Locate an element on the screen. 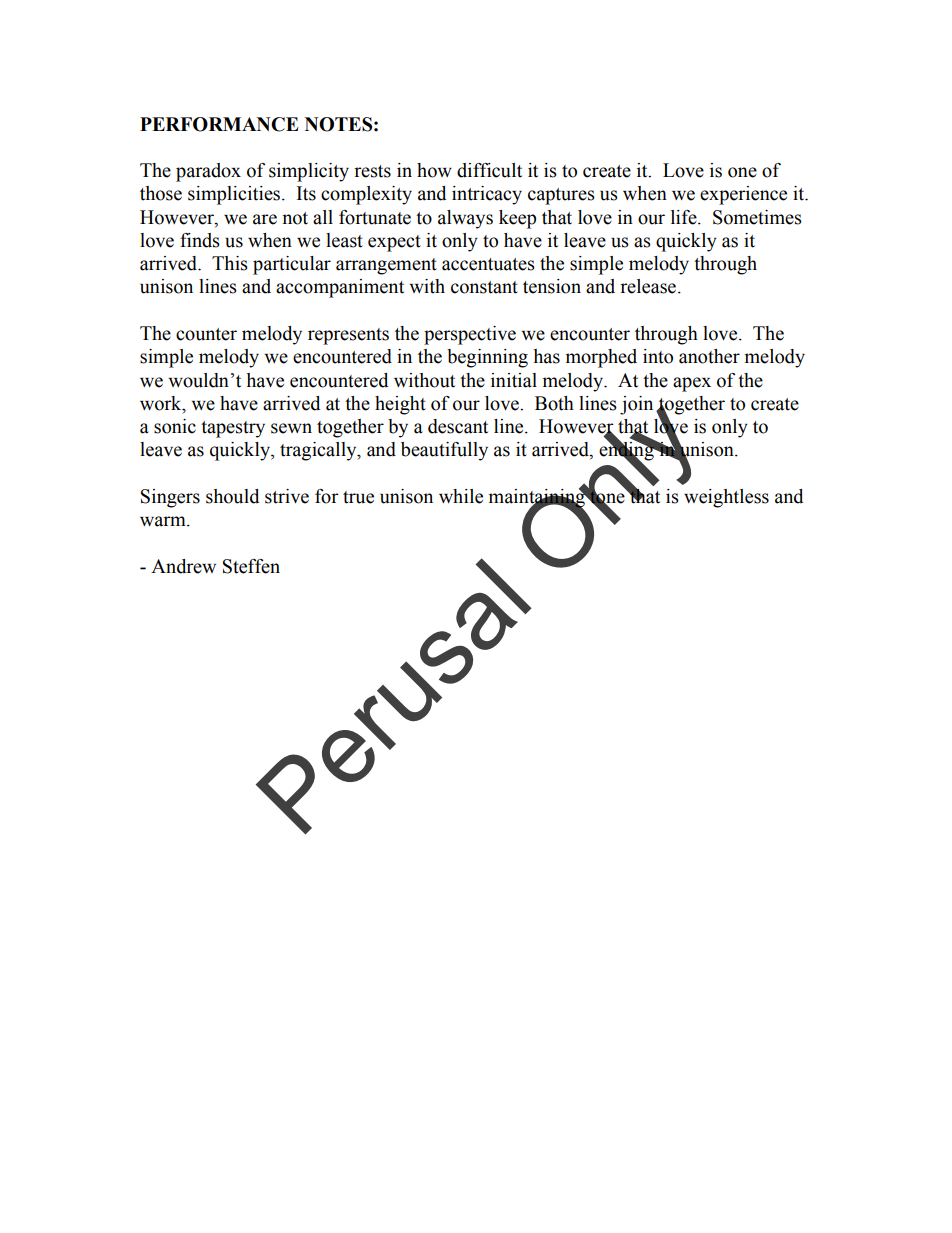  sonic is located at coordinates (175, 426).
